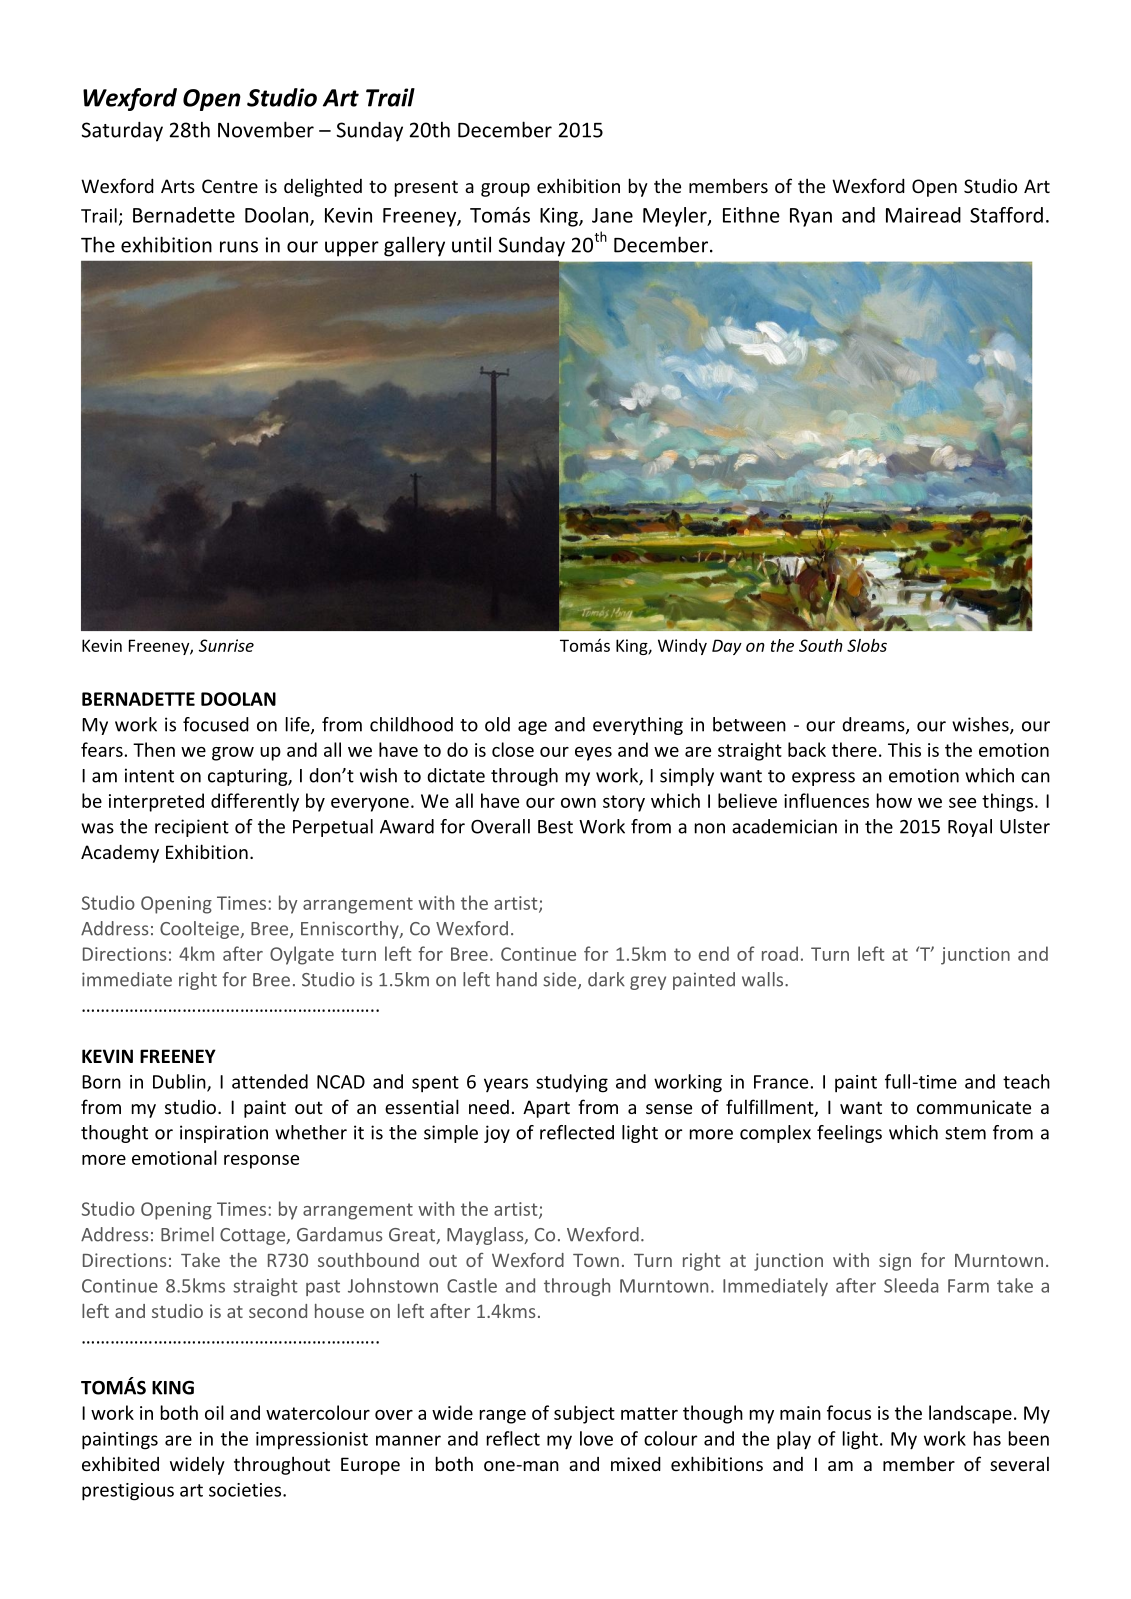 The image size is (1131, 1599). Describe the element at coordinates (1006, 215) in the screenshot. I see `Stafford` at that location.
